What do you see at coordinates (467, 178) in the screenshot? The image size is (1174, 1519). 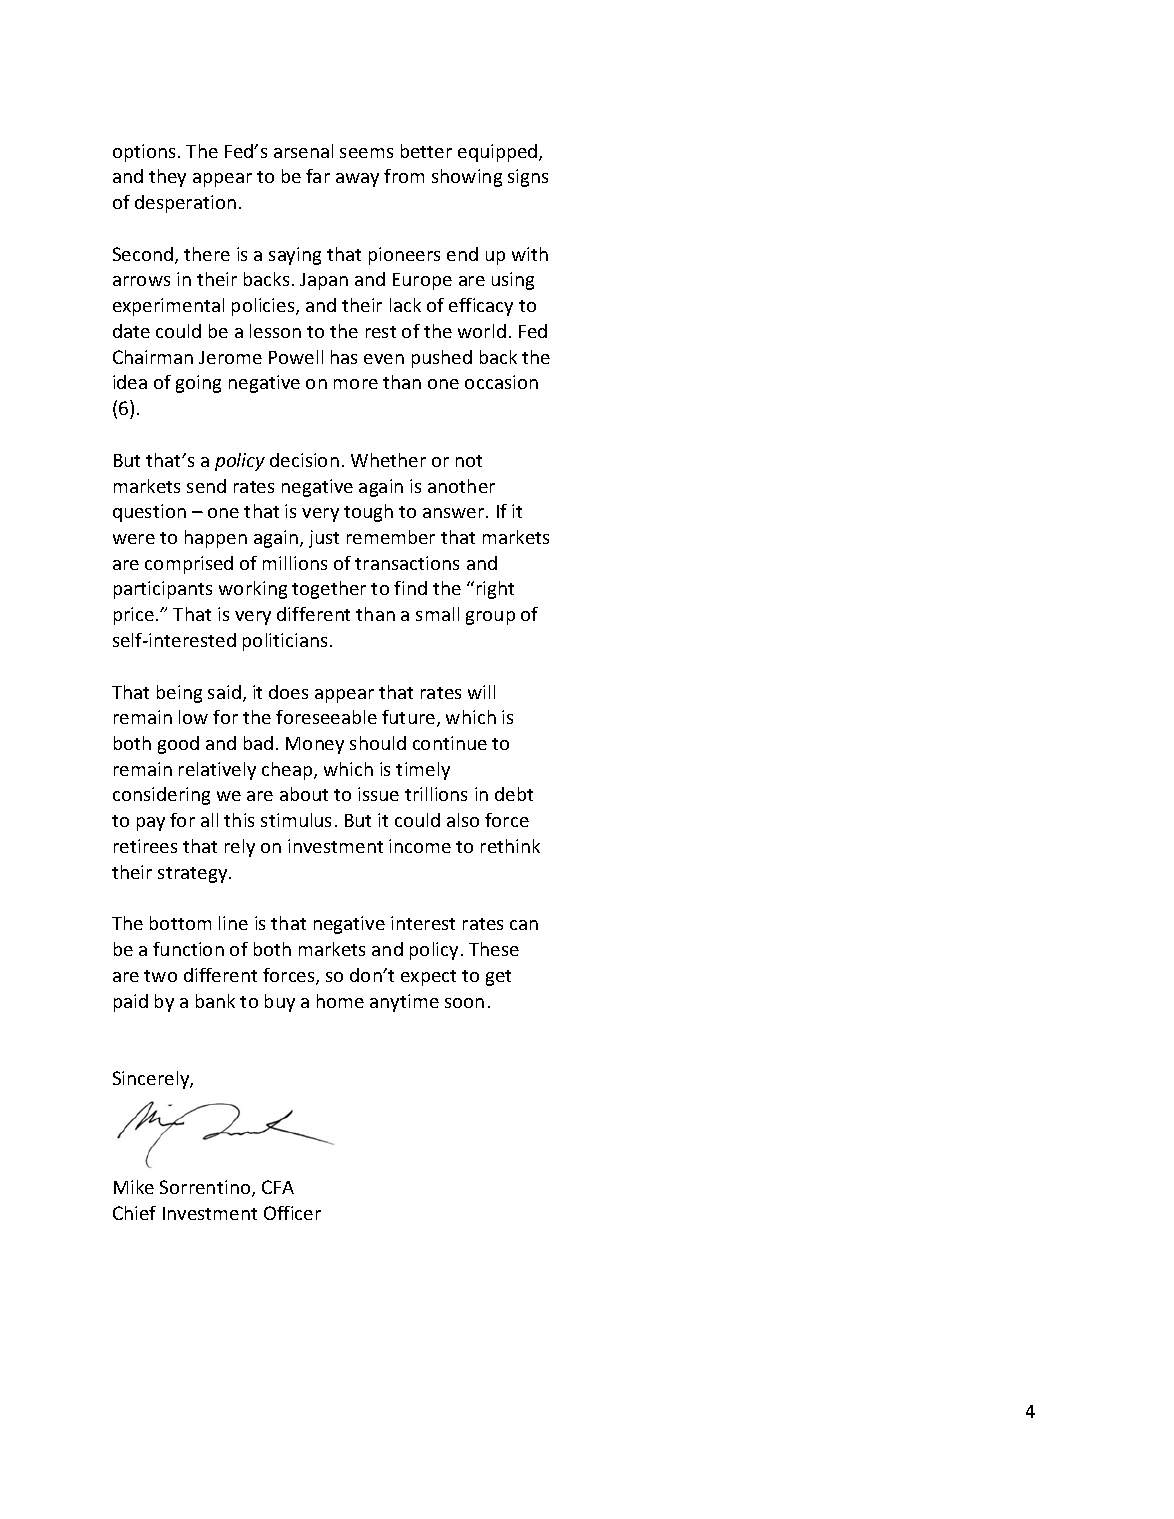 I see `showing` at bounding box center [467, 178].
